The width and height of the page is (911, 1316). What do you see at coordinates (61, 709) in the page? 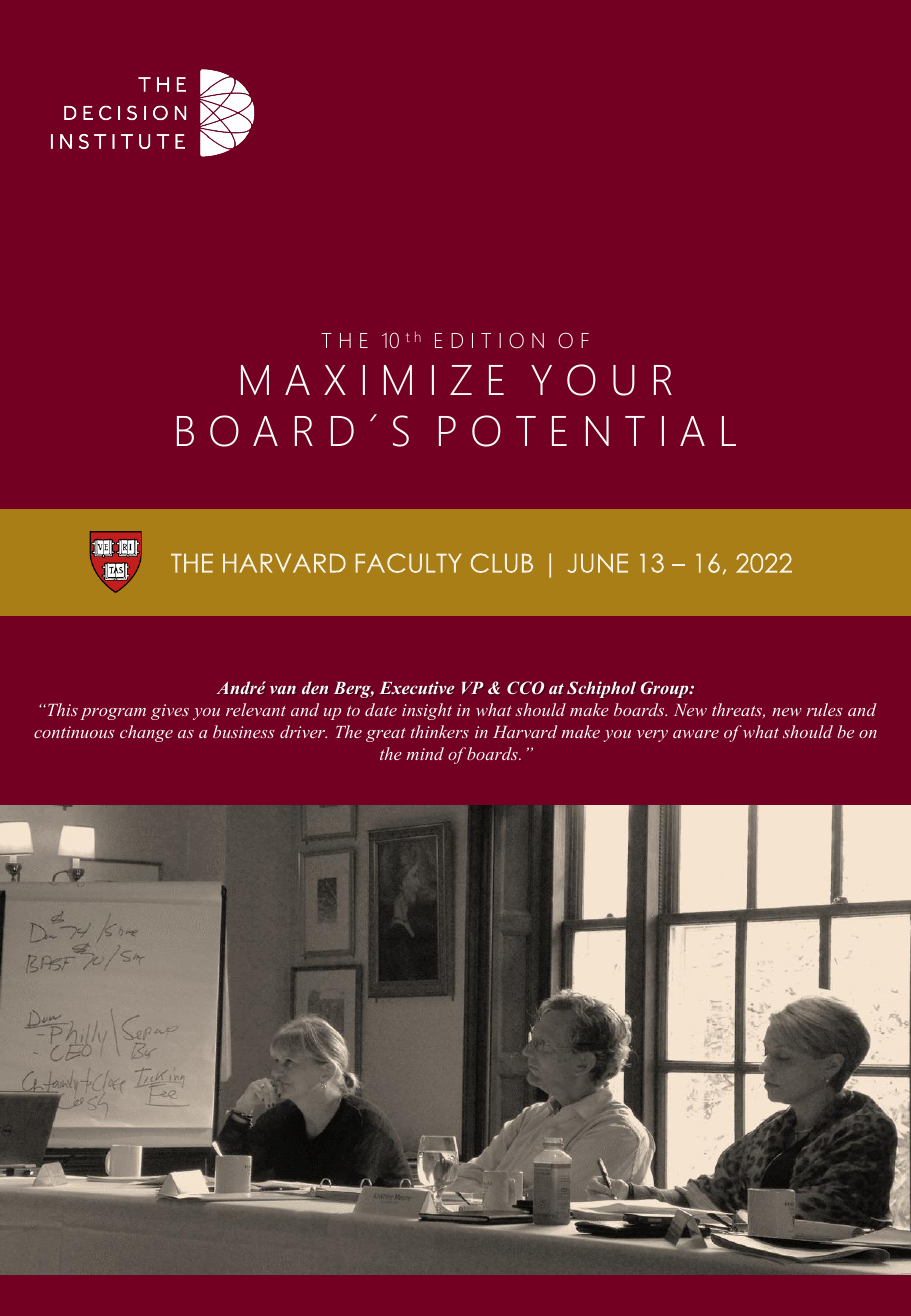
I see `This` at bounding box center [61, 709].
